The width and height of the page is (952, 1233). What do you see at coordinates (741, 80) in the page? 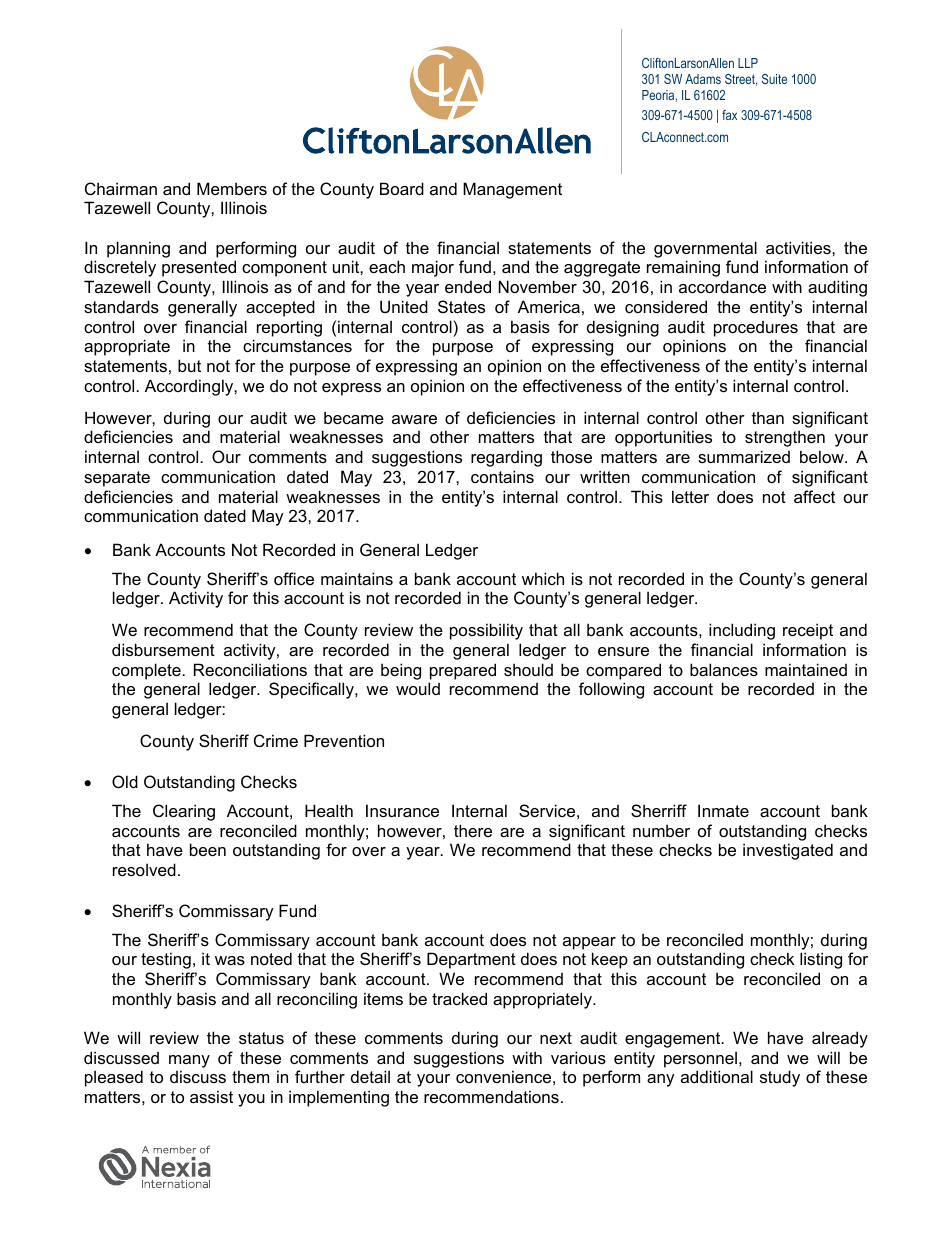
I see `Street` at bounding box center [741, 80].
